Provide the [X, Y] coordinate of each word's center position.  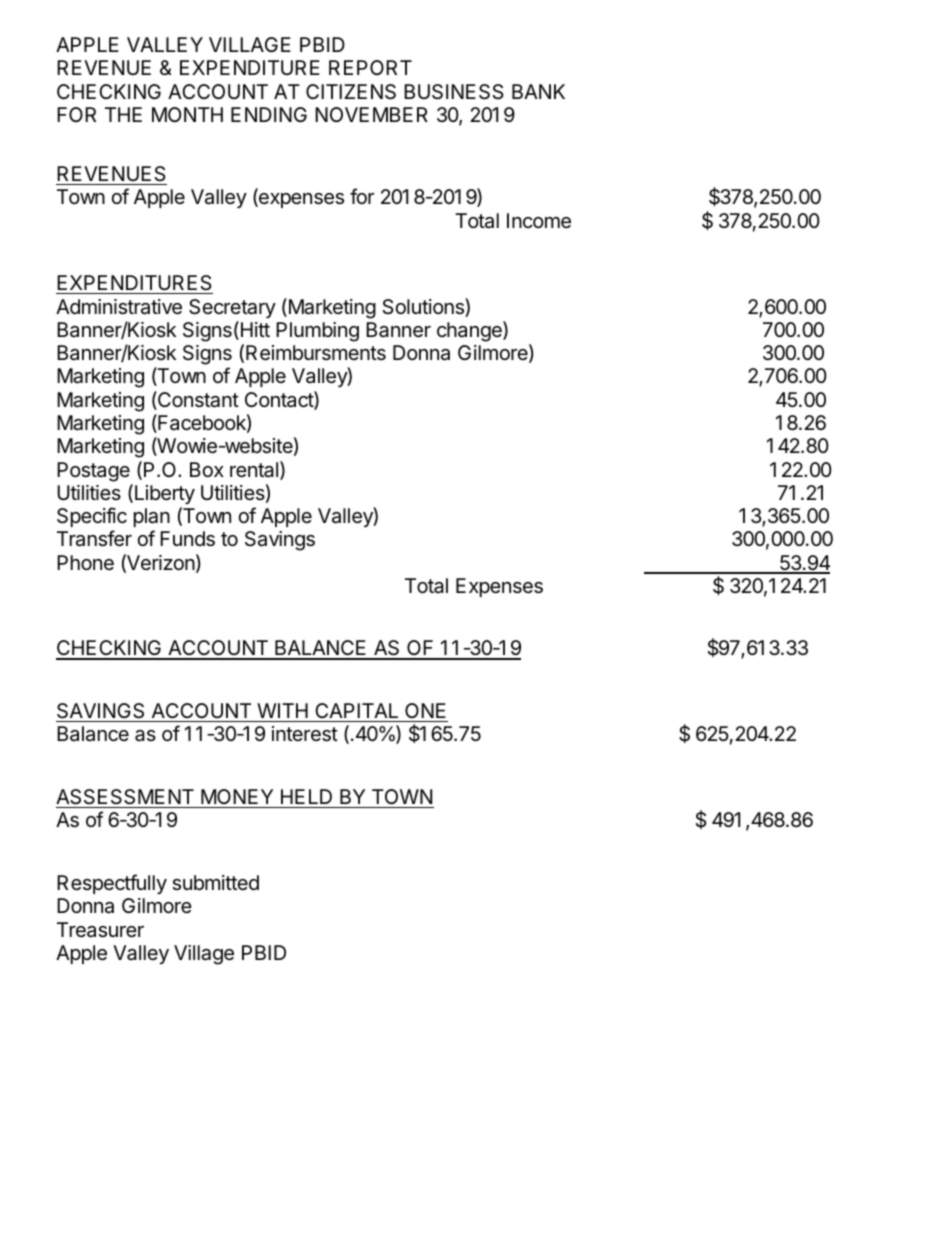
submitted [215, 883]
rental [254, 470]
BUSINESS [453, 92]
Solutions [424, 307]
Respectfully [112, 884]
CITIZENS [351, 92]
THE [123, 114]
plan [152, 517]
